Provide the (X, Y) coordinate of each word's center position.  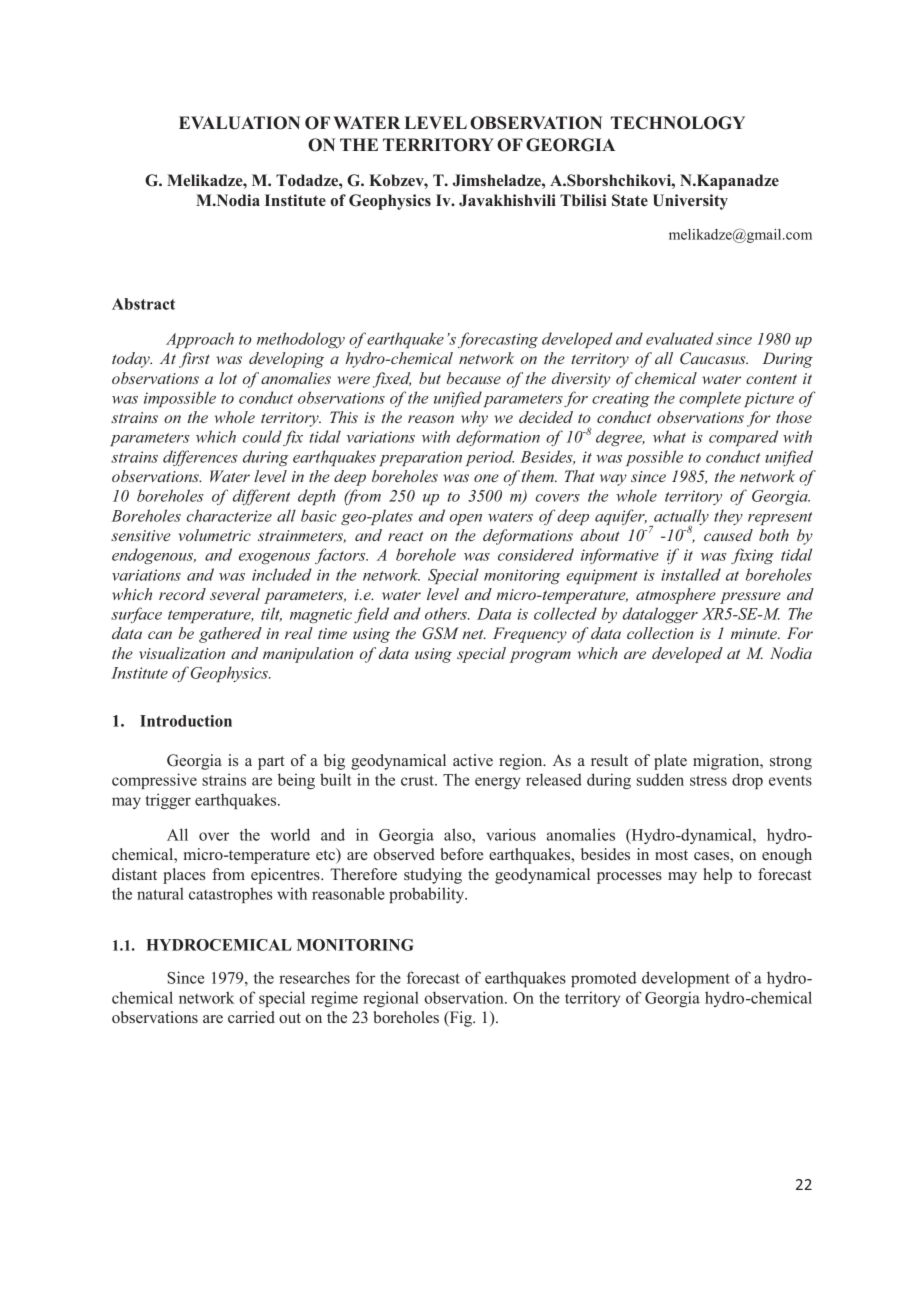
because (474, 378)
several (235, 594)
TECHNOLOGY (678, 123)
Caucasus (714, 358)
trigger (168, 801)
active (473, 760)
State (630, 200)
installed (691, 574)
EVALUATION (239, 123)
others (447, 613)
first (194, 360)
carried (251, 1017)
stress (708, 780)
